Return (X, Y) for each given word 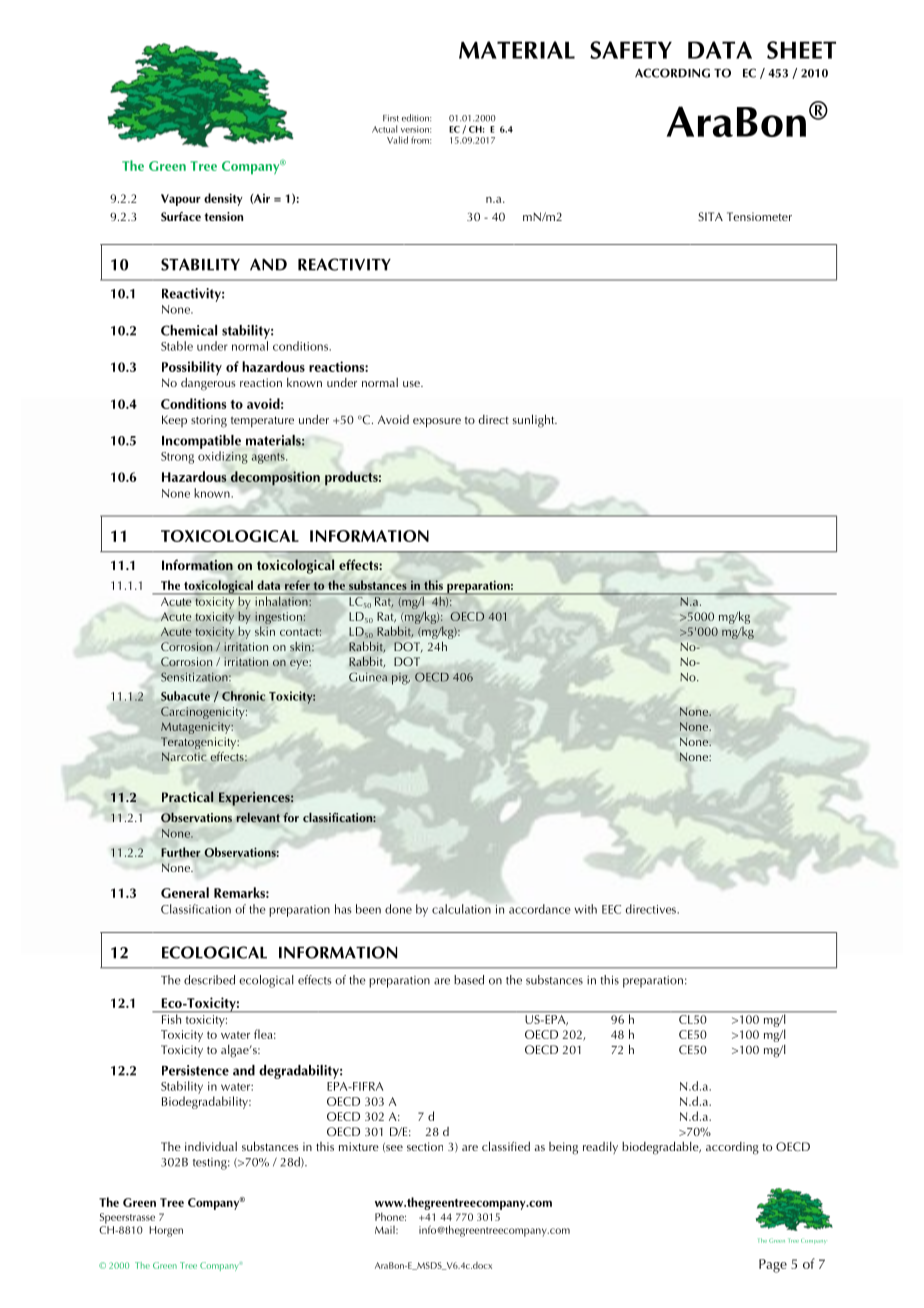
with (585, 909)
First (391, 118)
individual (211, 1146)
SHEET (801, 50)
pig (401, 678)
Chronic (243, 696)
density (223, 199)
